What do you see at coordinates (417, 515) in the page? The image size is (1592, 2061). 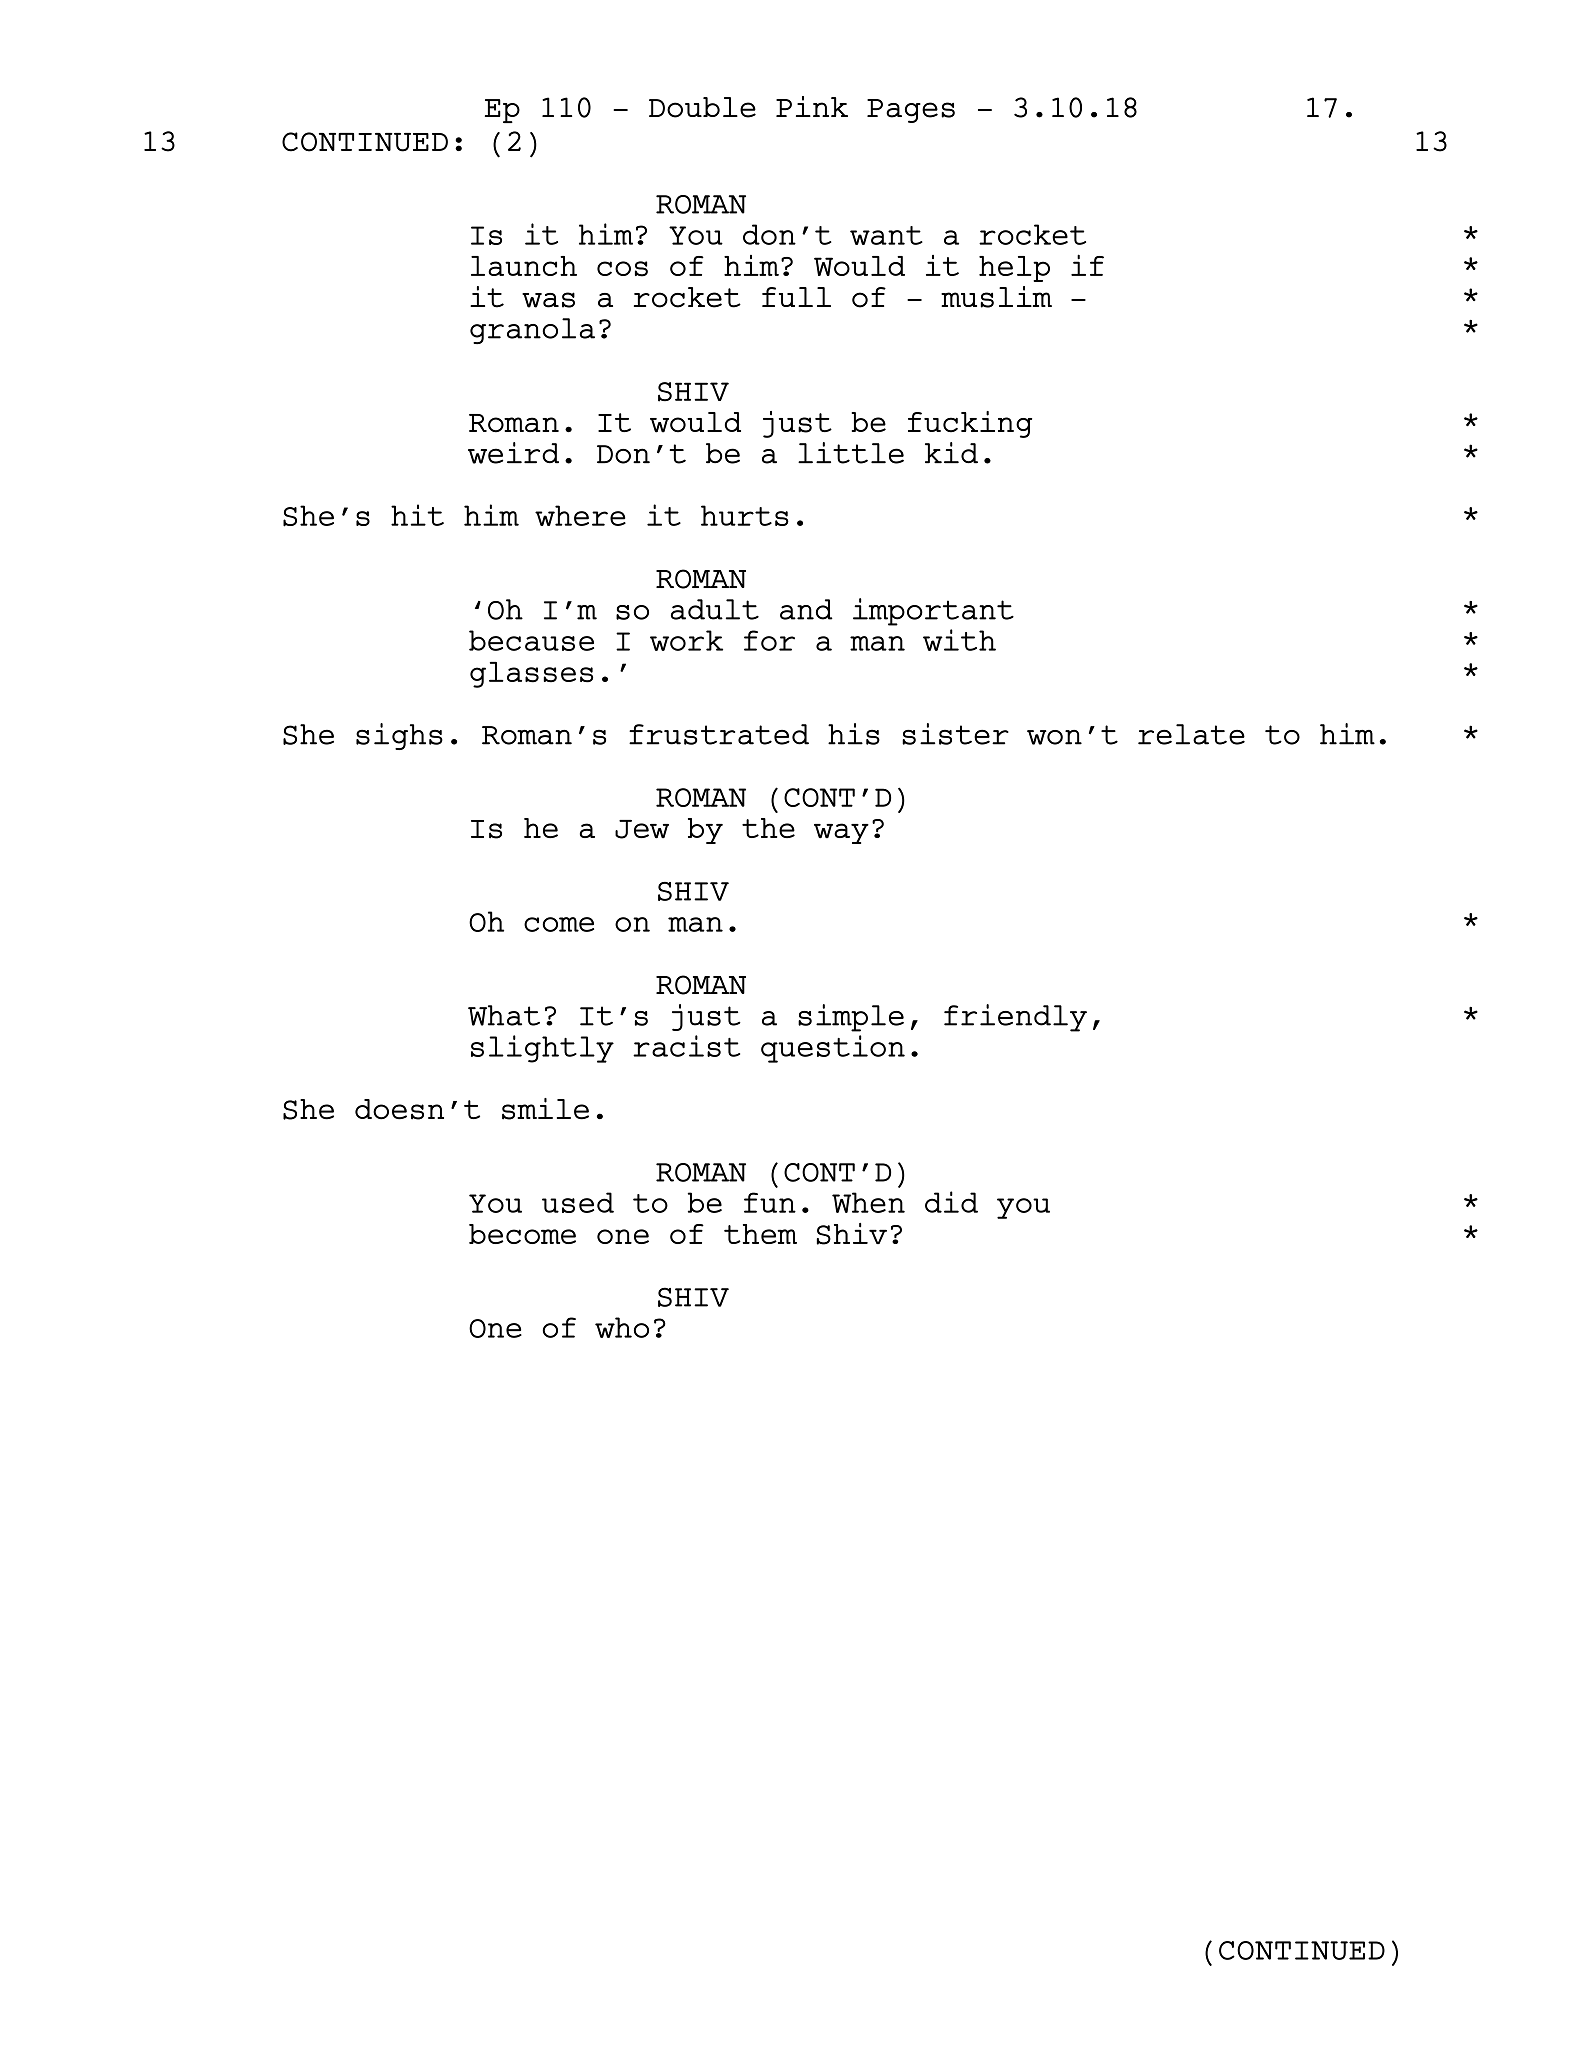 I see `hit` at bounding box center [417, 515].
